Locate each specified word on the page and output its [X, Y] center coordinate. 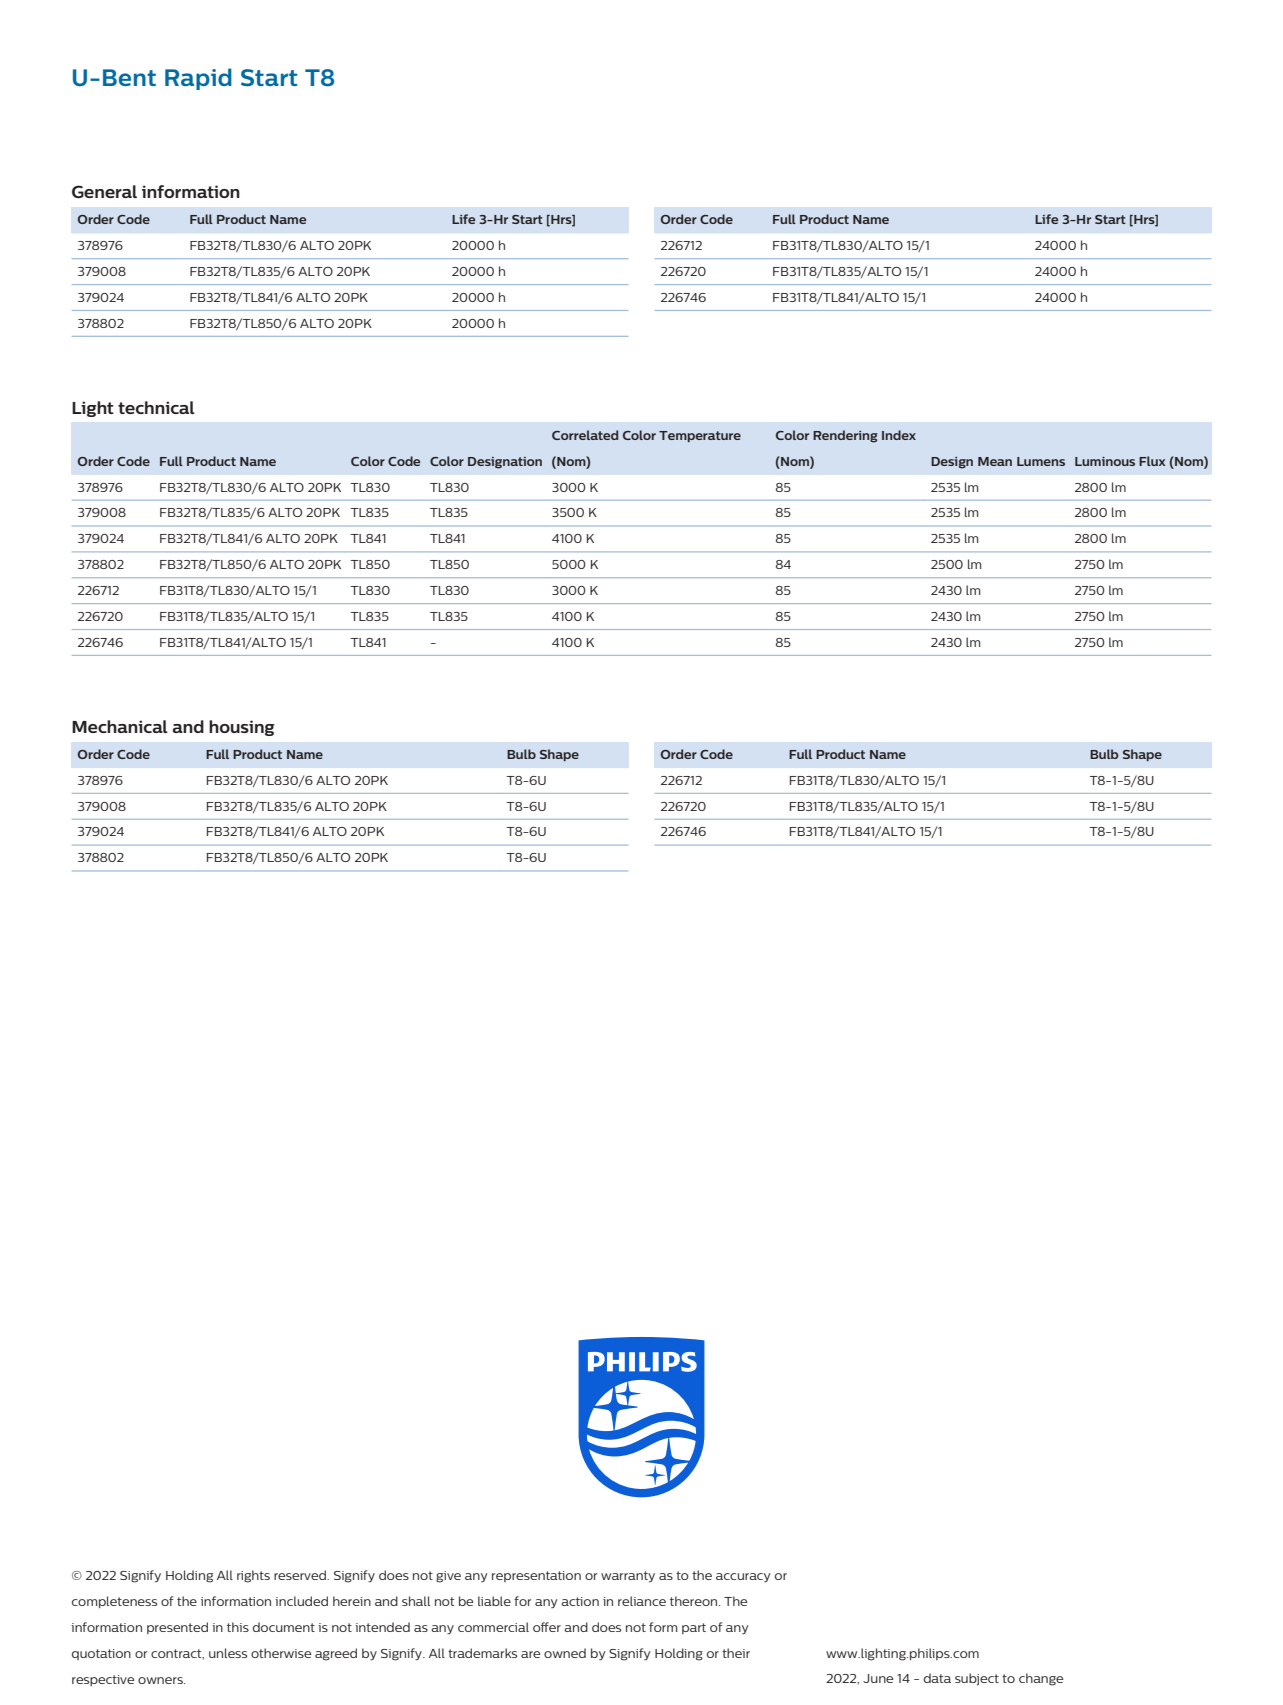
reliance [642, 1601]
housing [241, 728]
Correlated [585, 435]
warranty [628, 1577]
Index [899, 435]
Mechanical [120, 726]
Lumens [1041, 461]
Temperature [700, 436]
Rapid [198, 79]
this [238, 1627]
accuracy [743, 1578]
